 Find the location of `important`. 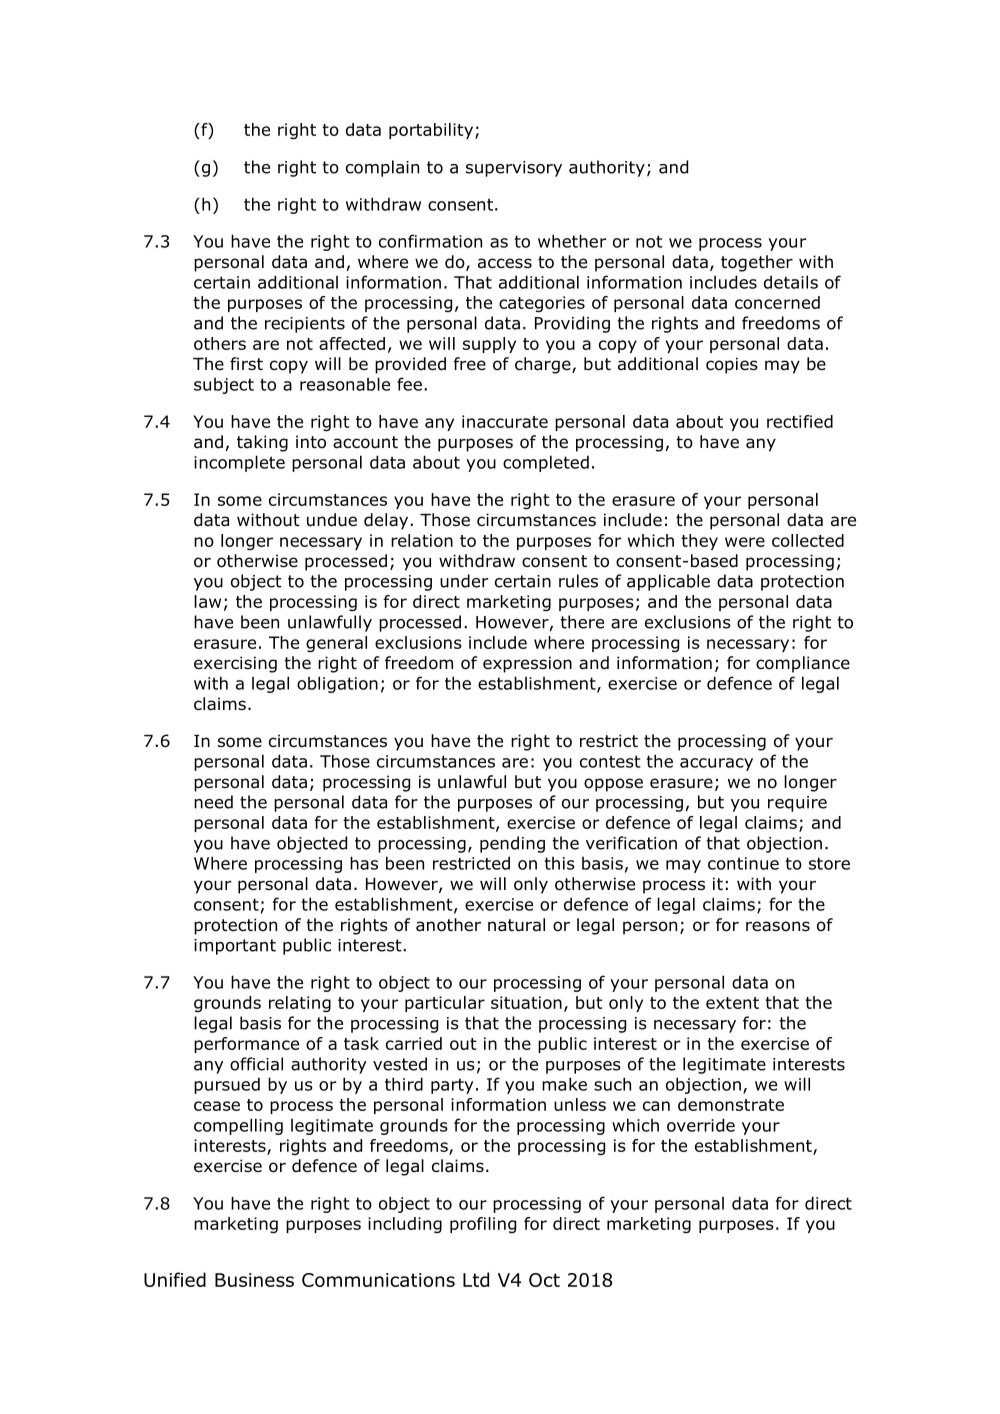

important is located at coordinates (235, 947).
